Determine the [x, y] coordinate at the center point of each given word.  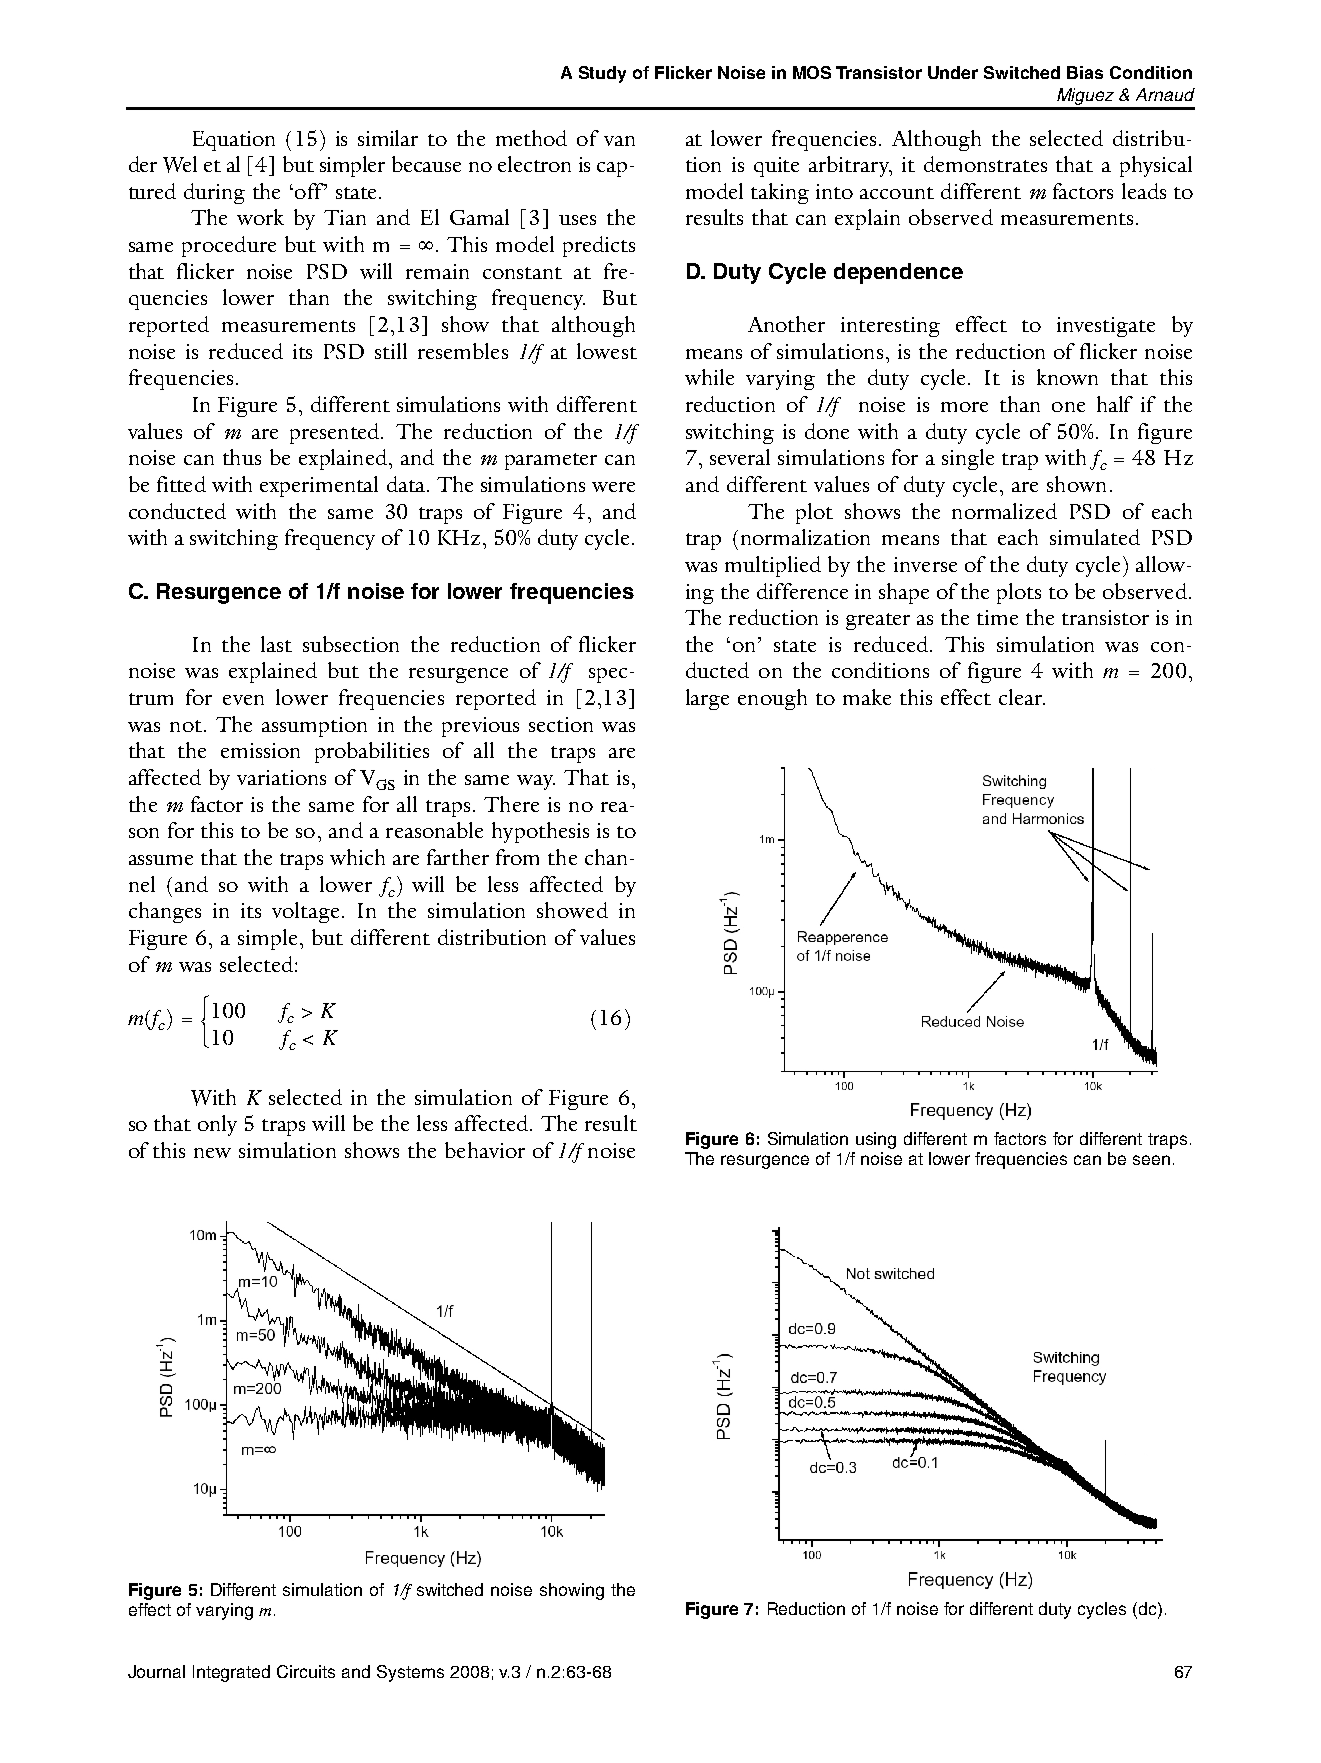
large [707, 699]
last [276, 644]
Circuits [306, 1671]
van [619, 141]
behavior [485, 1150]
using [876, 1140]
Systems [410, 1673]
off [310, 191]
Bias [1085, 72]
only [217, 1125]
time [997, 617]
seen [1151, 1160]
